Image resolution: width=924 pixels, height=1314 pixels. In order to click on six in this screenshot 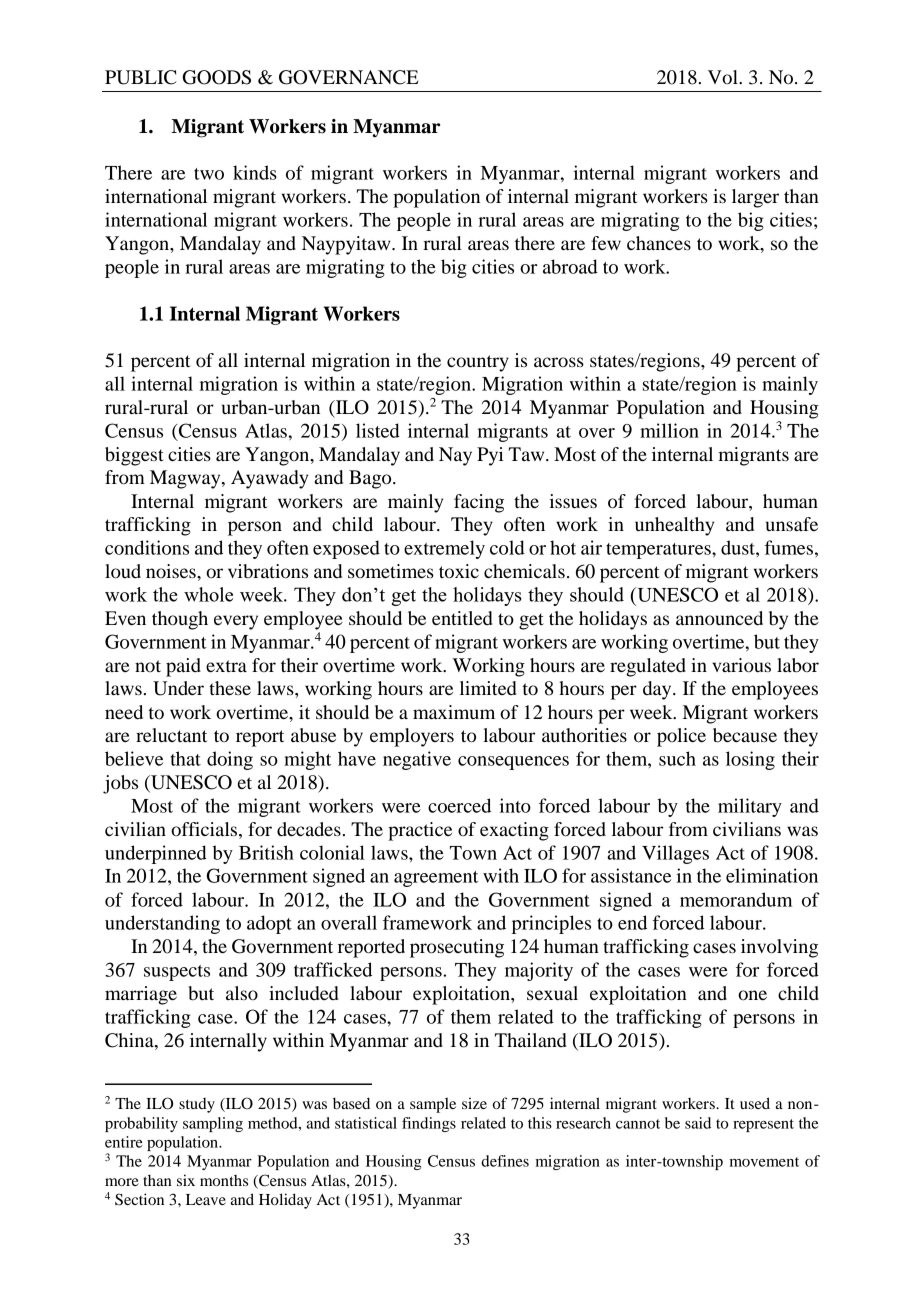, I will do `click(186, 1180)`.
